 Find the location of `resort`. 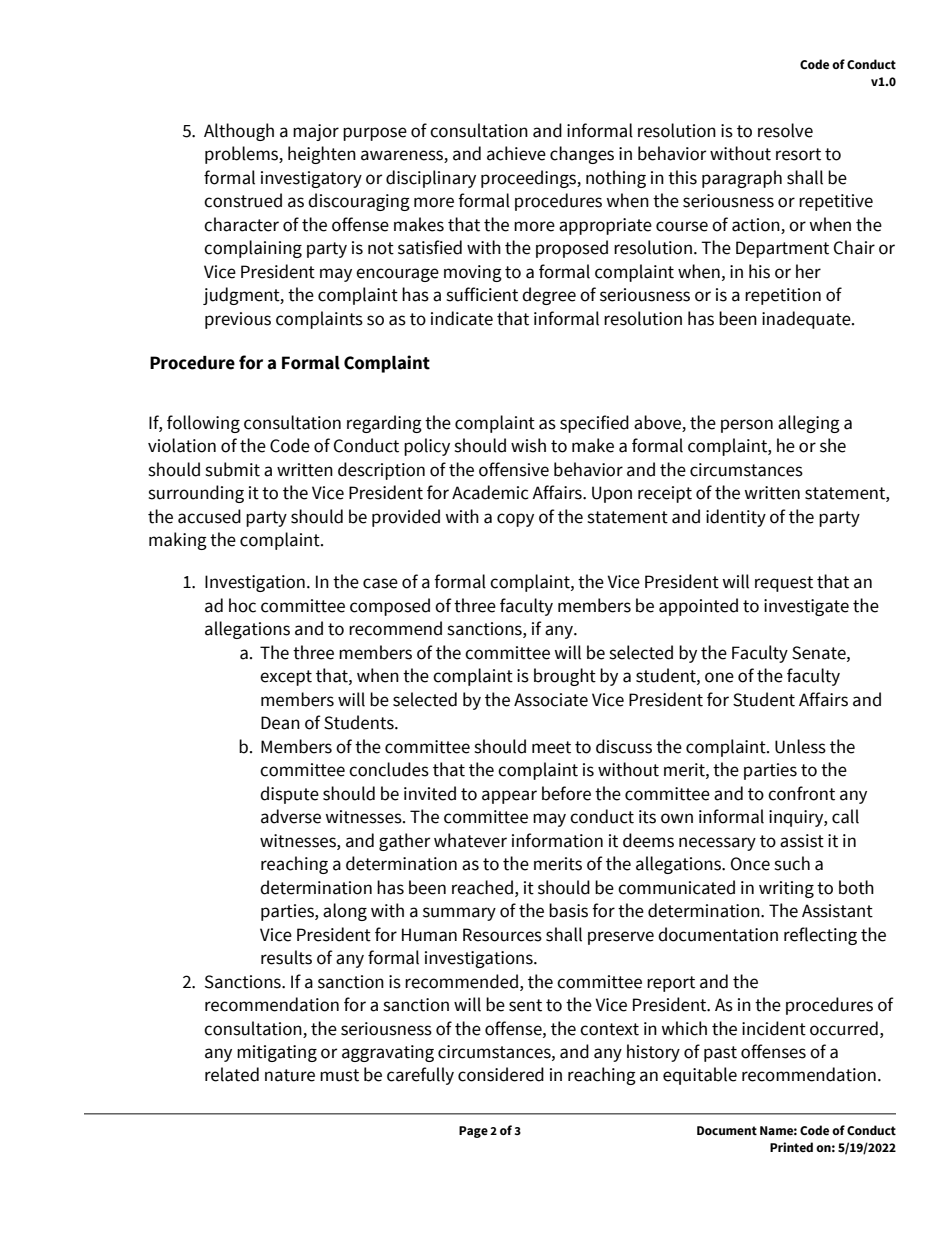

resort is located at coordinates (798, 154).
